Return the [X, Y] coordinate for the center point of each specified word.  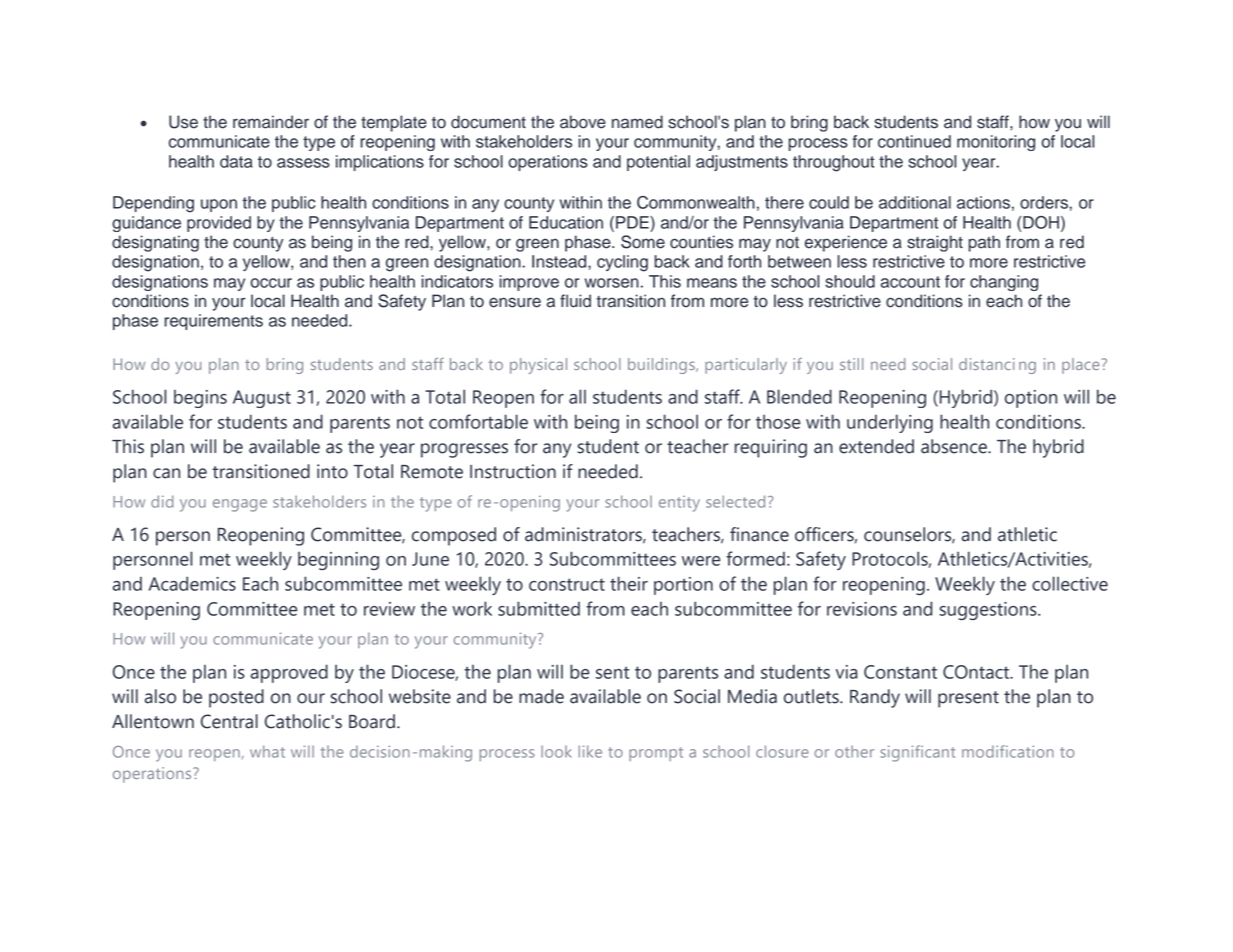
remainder [271, 122]
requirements [213, 322]
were [701, 561]
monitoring [996, 143]
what [267, 751]
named [637, 122]
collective [1070, 583]
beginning [338, 561]
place [1082, 366]
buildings [662, 366]
